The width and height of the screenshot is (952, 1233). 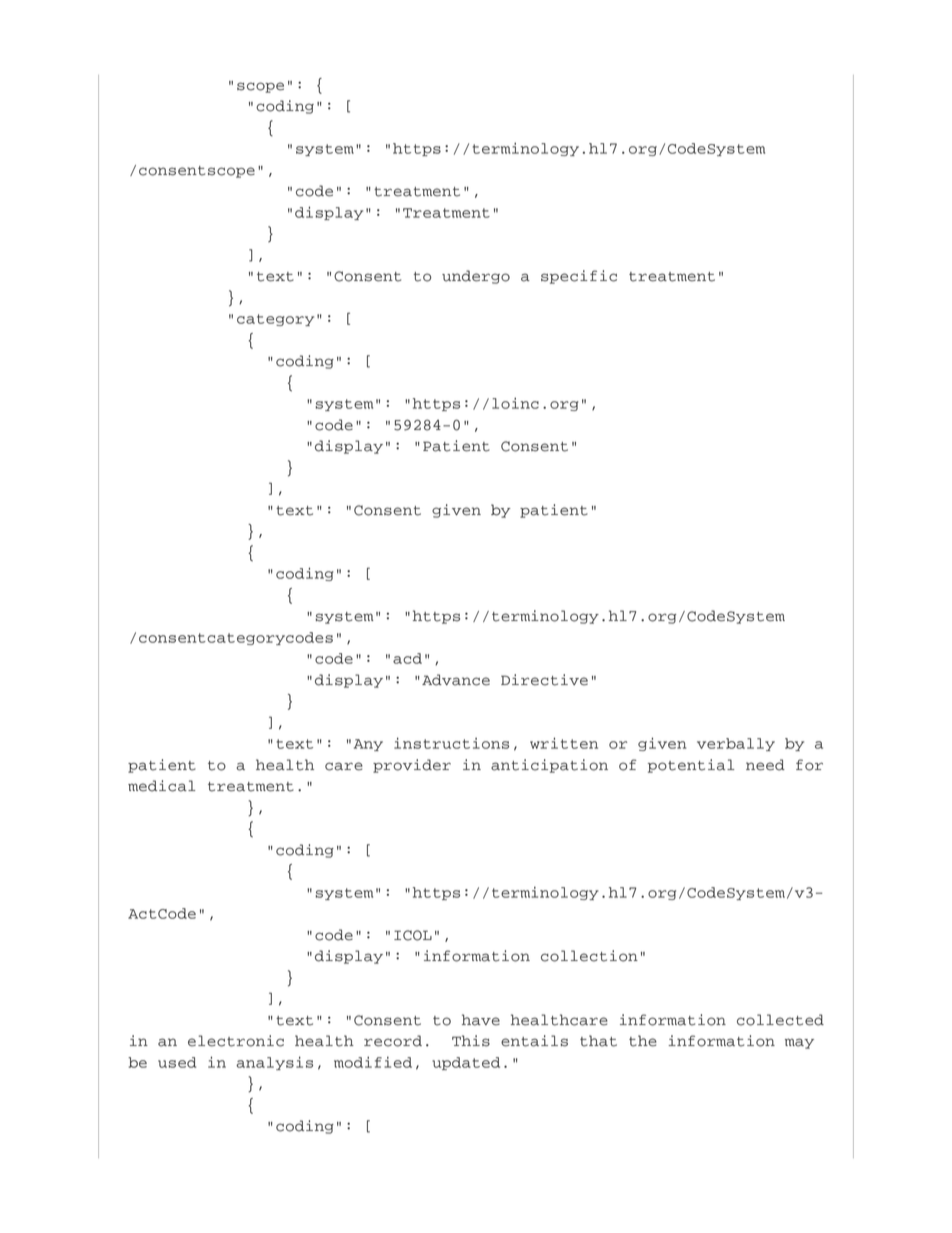 What do you see at coordinates (544, 680) in the screenshot?
I see `Directive` at bounding box center [544, 680].
